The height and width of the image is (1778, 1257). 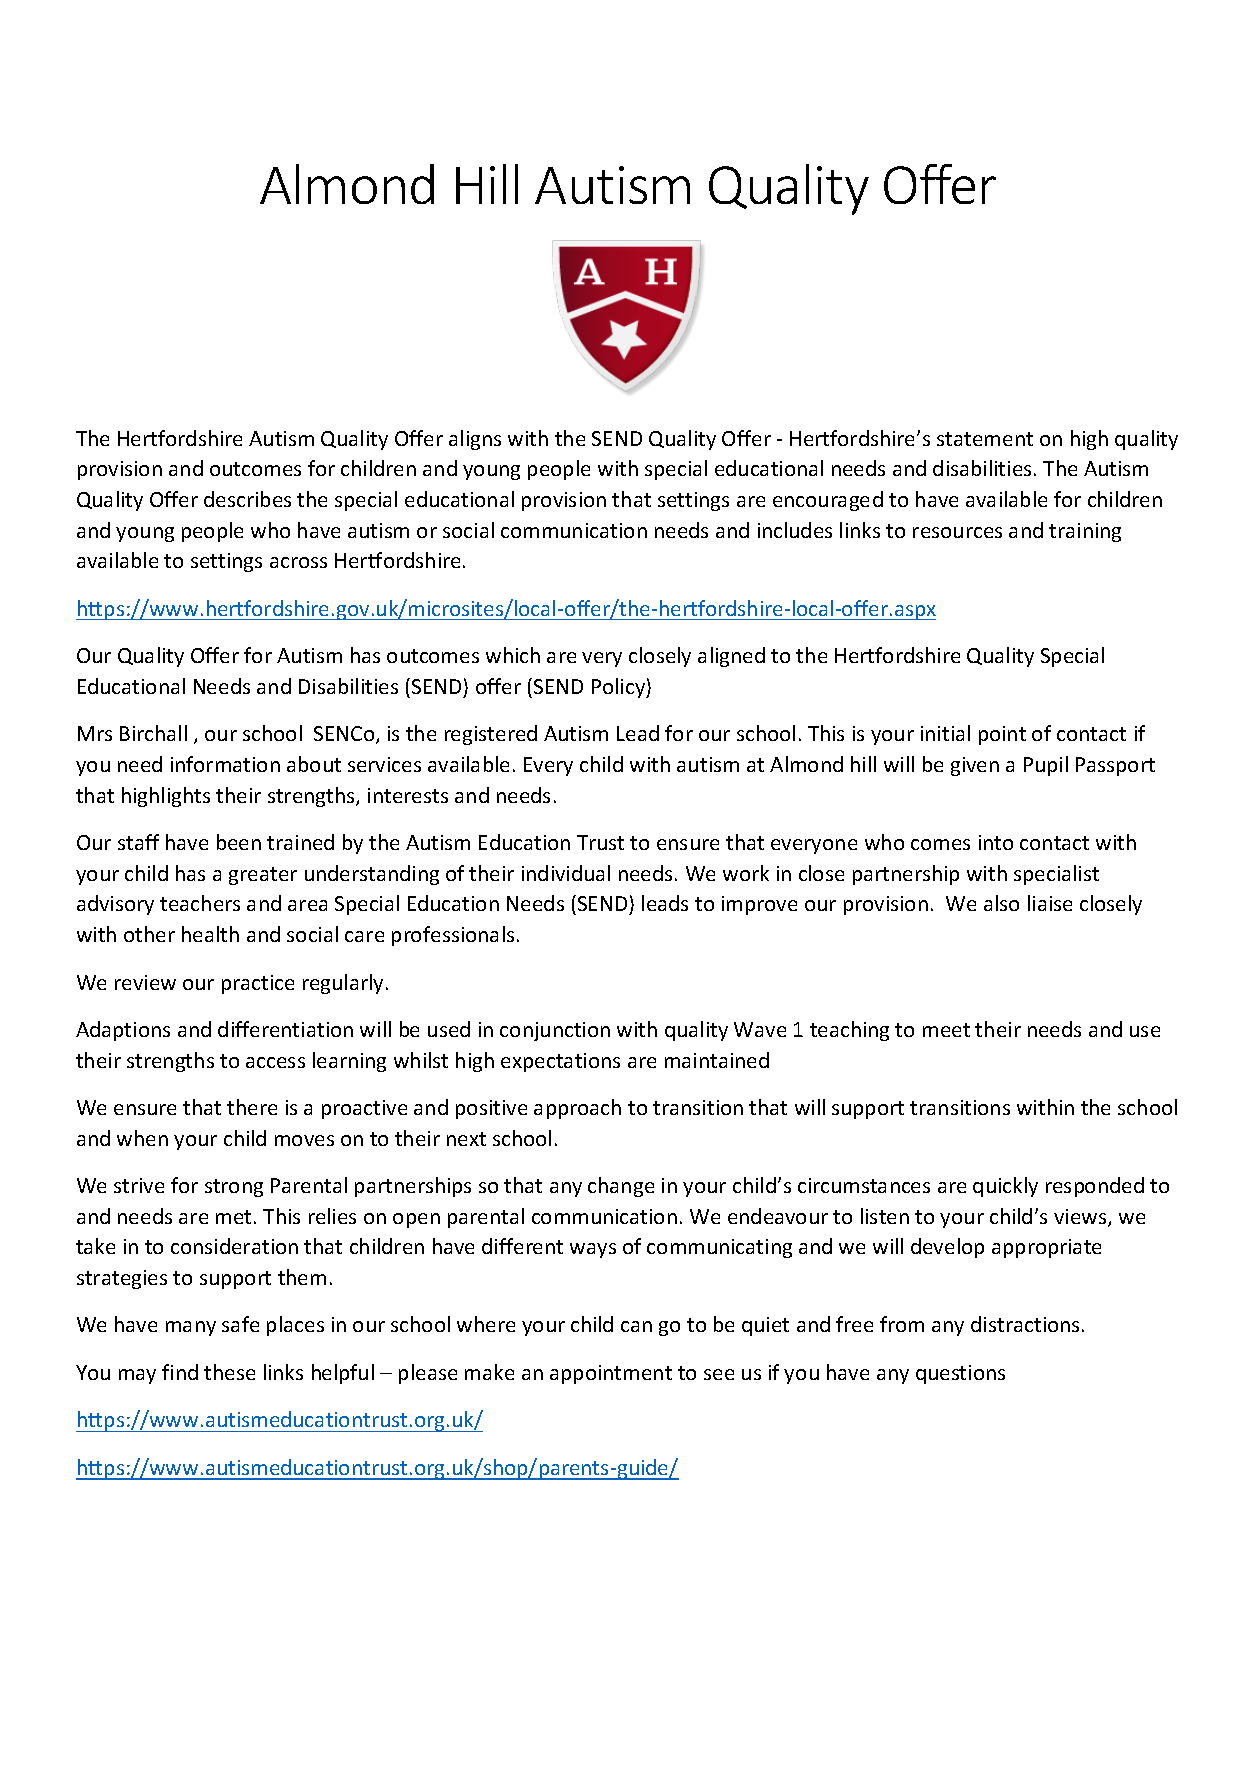 I want to click on many, so click(x=191, y=1328).
